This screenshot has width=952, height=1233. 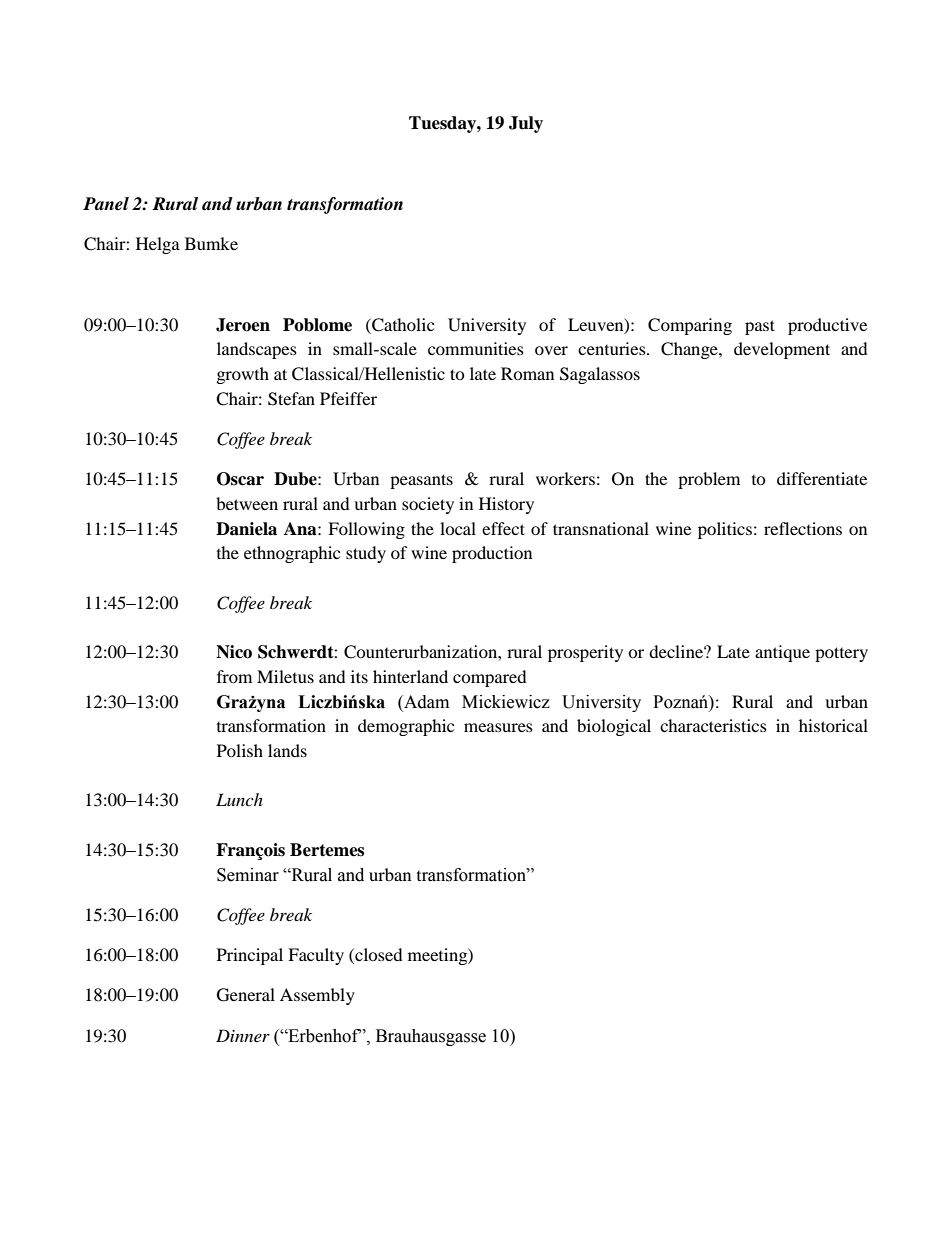 I want to click on measures, so click(x=498, y=727).
